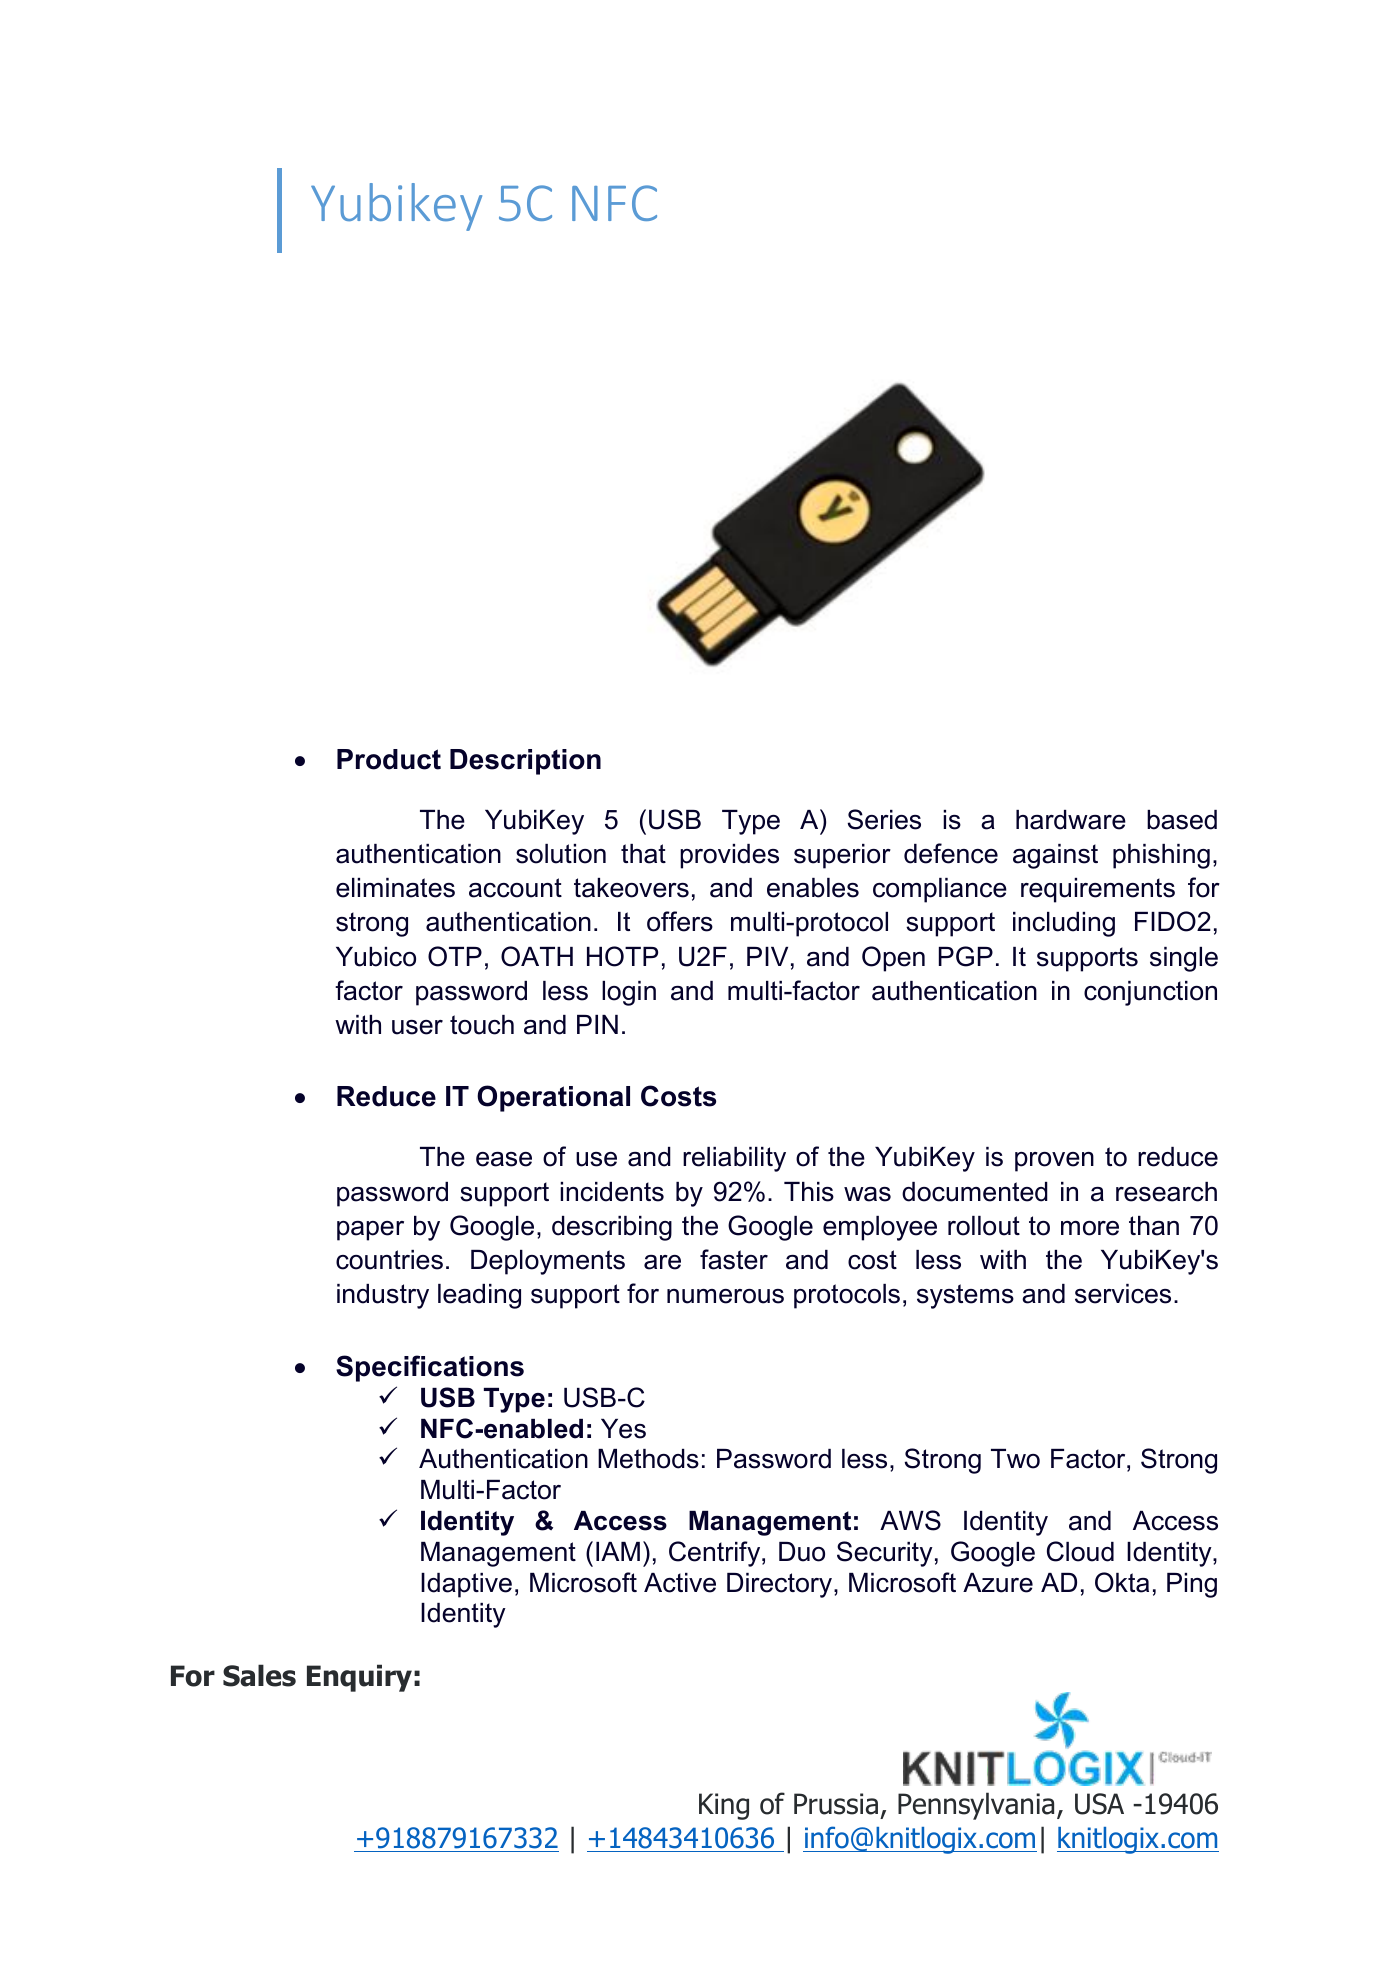 This document has width=1387, height=1962. What do you see at coordinates (648, 1459) in the document?
I see `Methods` at bounding box center [648, 1459].
